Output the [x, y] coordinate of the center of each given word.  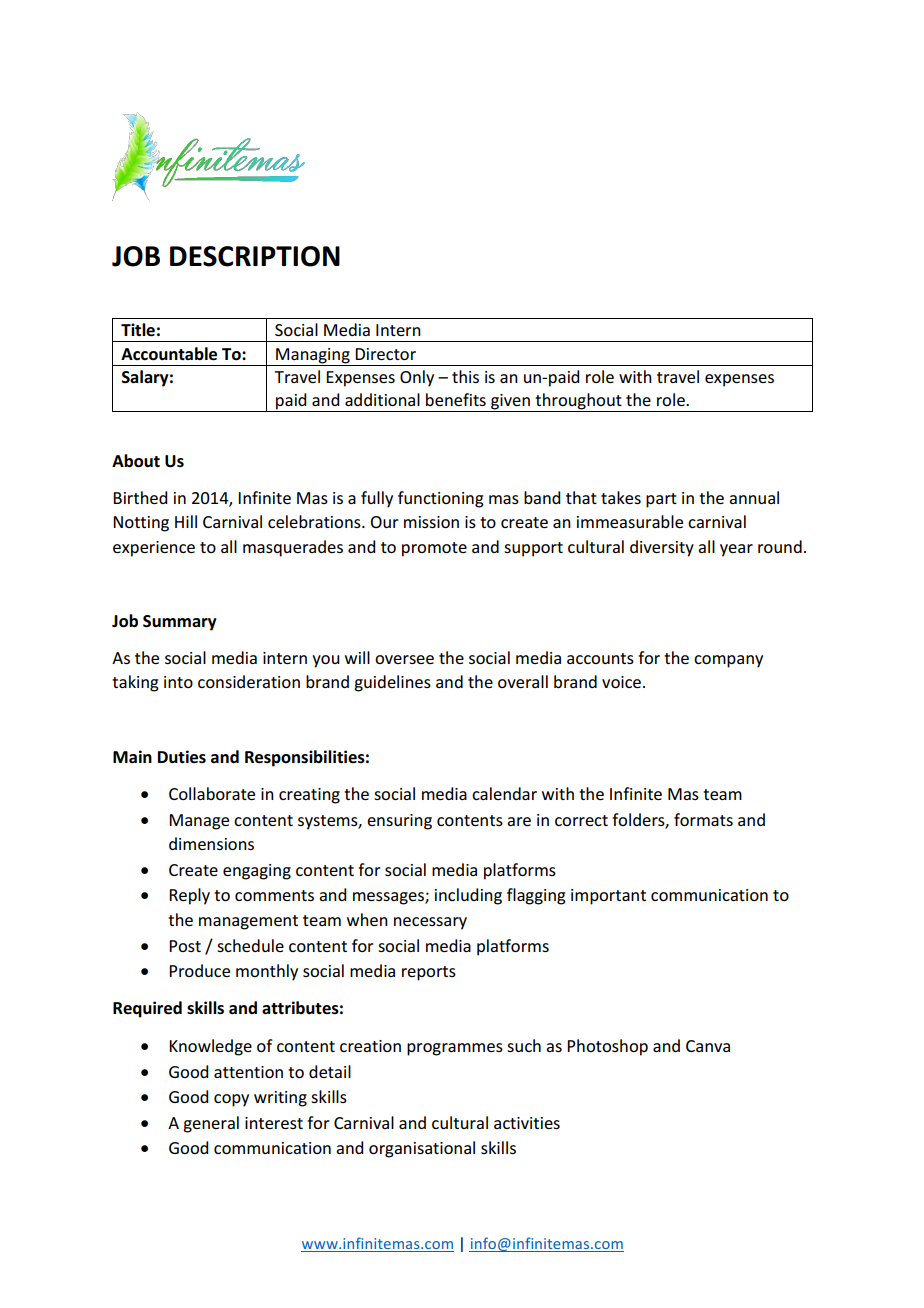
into [178, 682]
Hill [186, 521]
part [661, 500]
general [211, 1124]
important [608, 897]
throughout [578, 402]
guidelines [392, 683]
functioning [441, 499]
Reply [189, 896]
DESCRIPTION [255, 256]
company [728, 661]
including [468, 896]
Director [385, 354]
